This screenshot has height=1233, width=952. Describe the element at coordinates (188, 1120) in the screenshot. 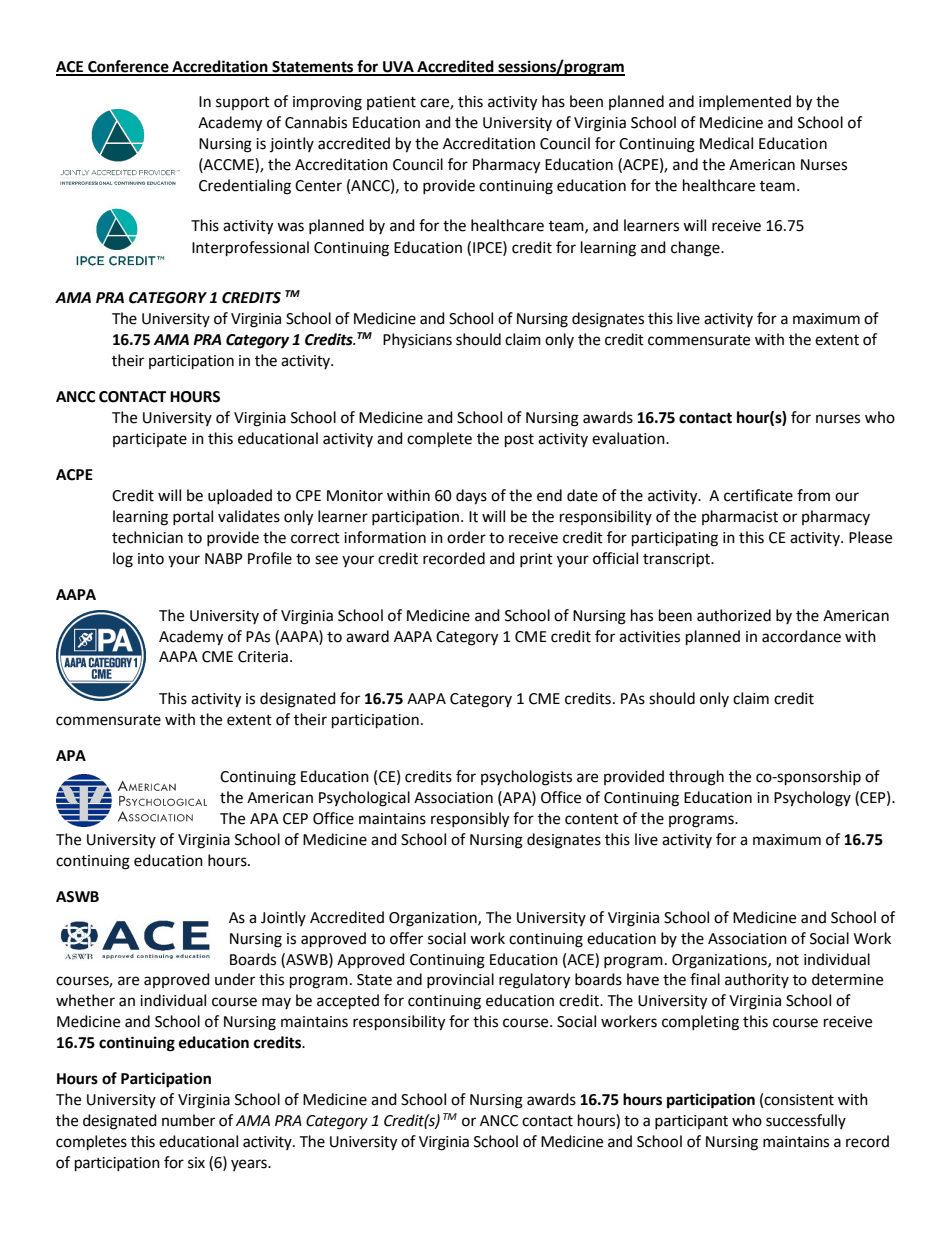

I see `number` at that location.
